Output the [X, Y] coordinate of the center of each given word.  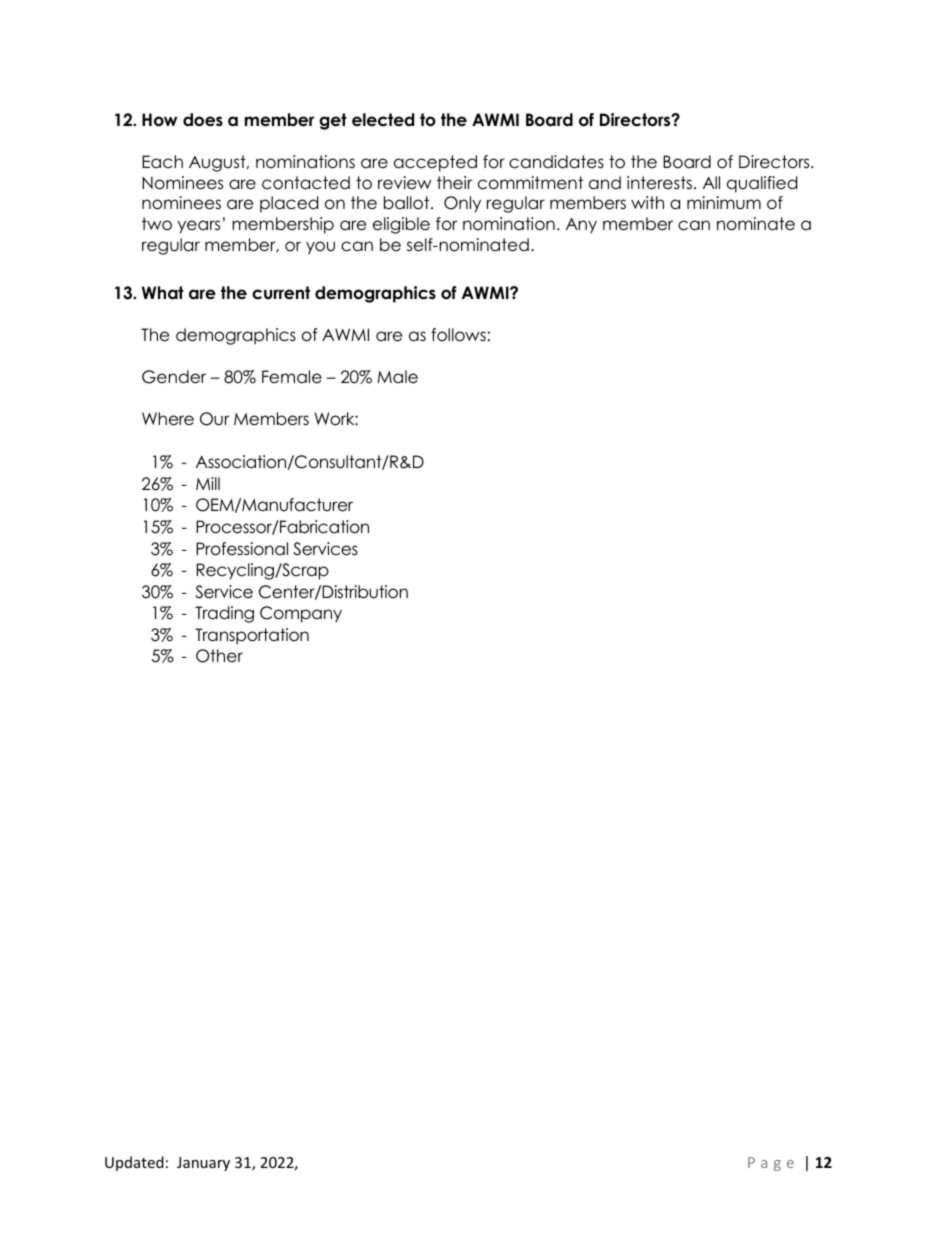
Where [168, 419]
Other [219, 656]
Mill [208, 483]
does [203, 120]
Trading [224, 614]
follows [458, 335]
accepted [435, 163]
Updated [134, 1163]
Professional [242, 549]
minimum [724, 203]
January [203, 1164]
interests [661, 183]
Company [301, 614]
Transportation [252, 636]
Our [214, 419]
